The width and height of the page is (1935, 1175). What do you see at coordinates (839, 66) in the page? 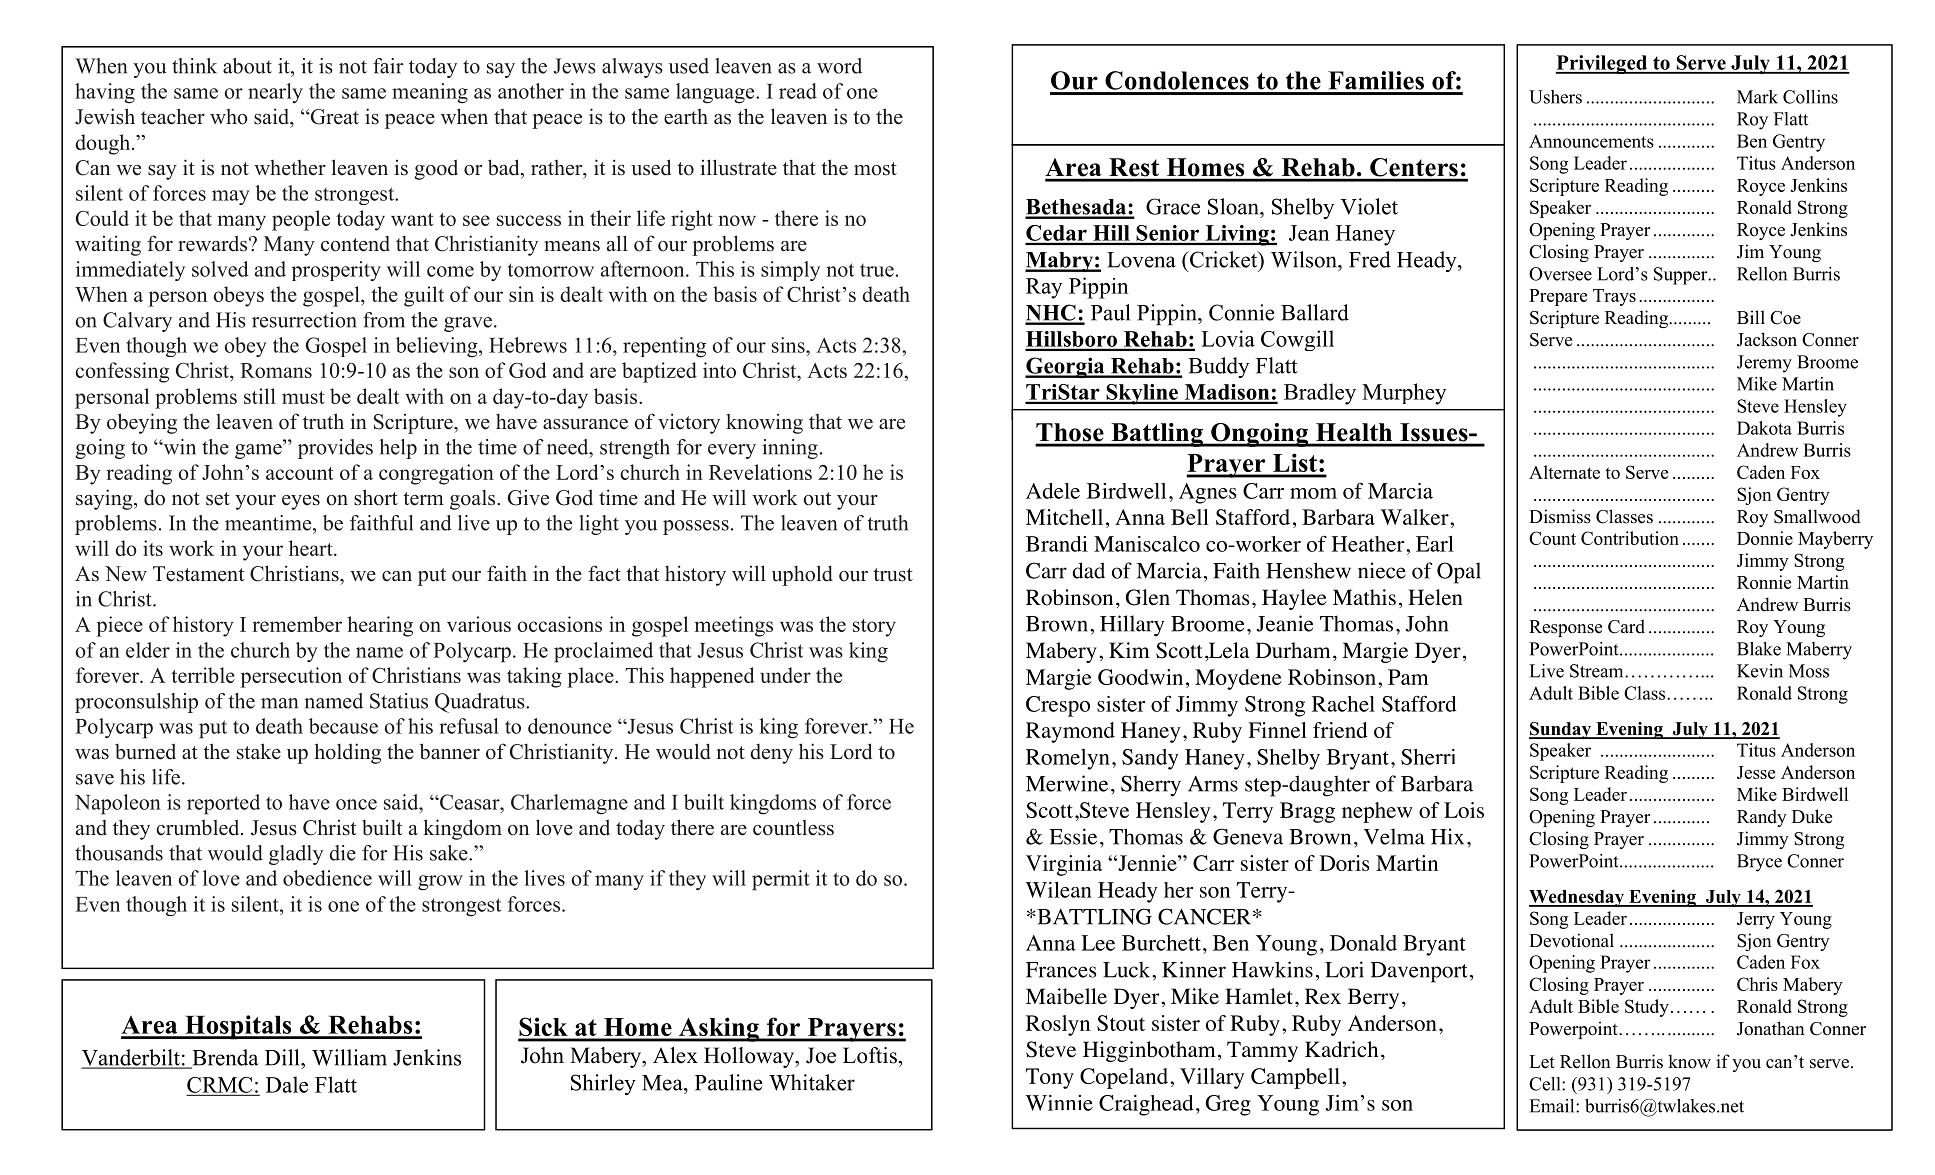
I see `word` at bounding box center [839, 66].
